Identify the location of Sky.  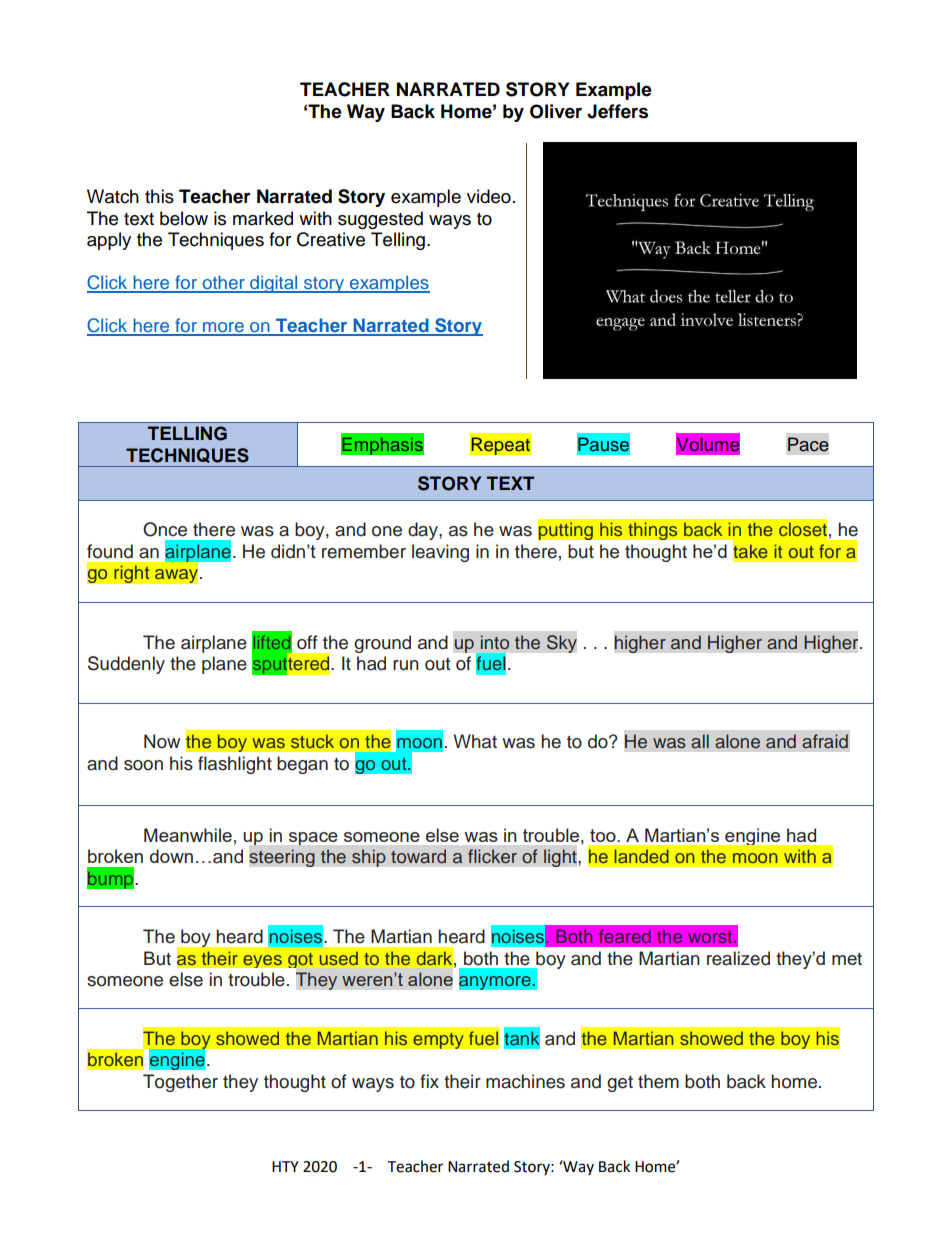
(561, 644).
